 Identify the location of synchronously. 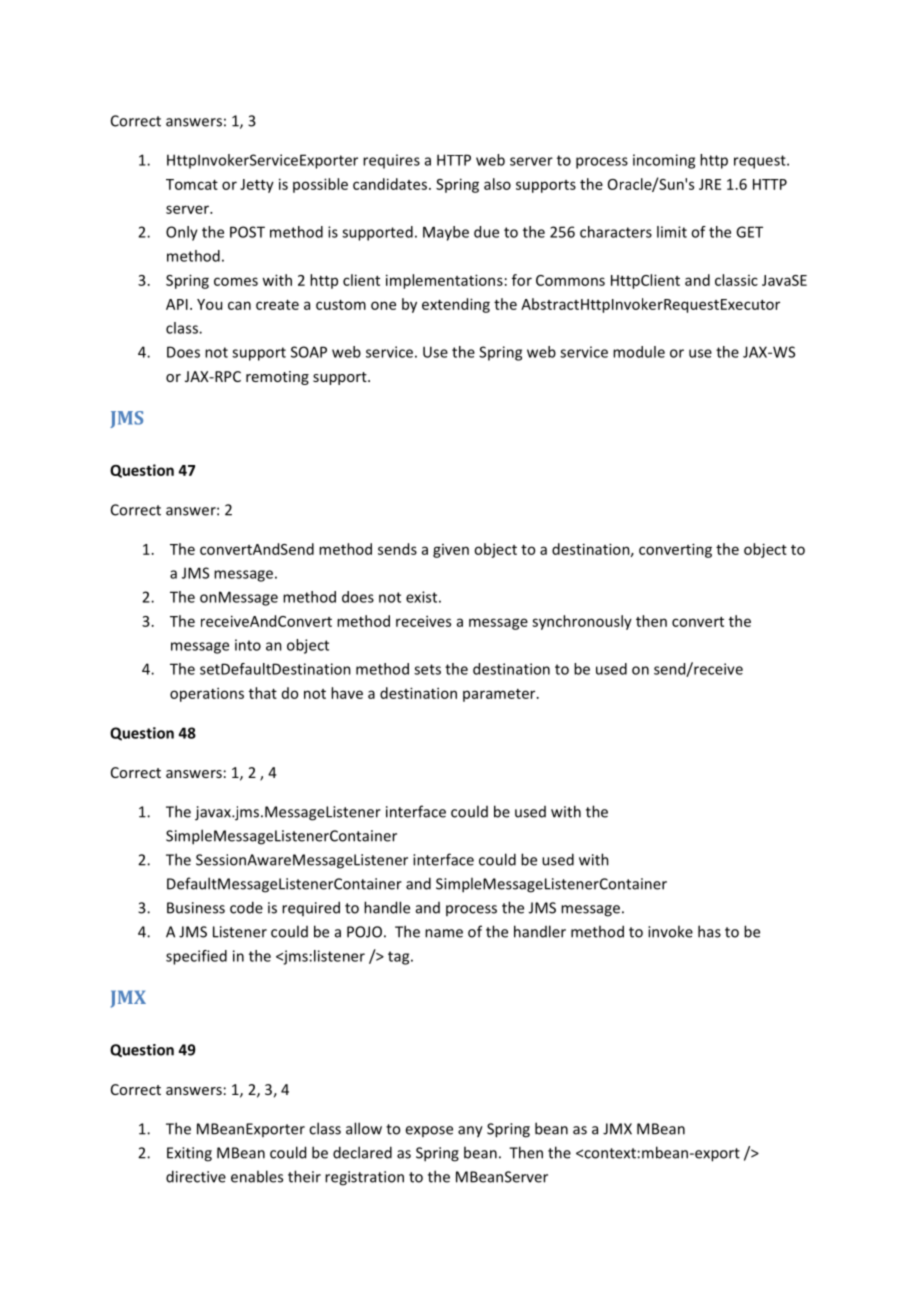
(582, 622).
